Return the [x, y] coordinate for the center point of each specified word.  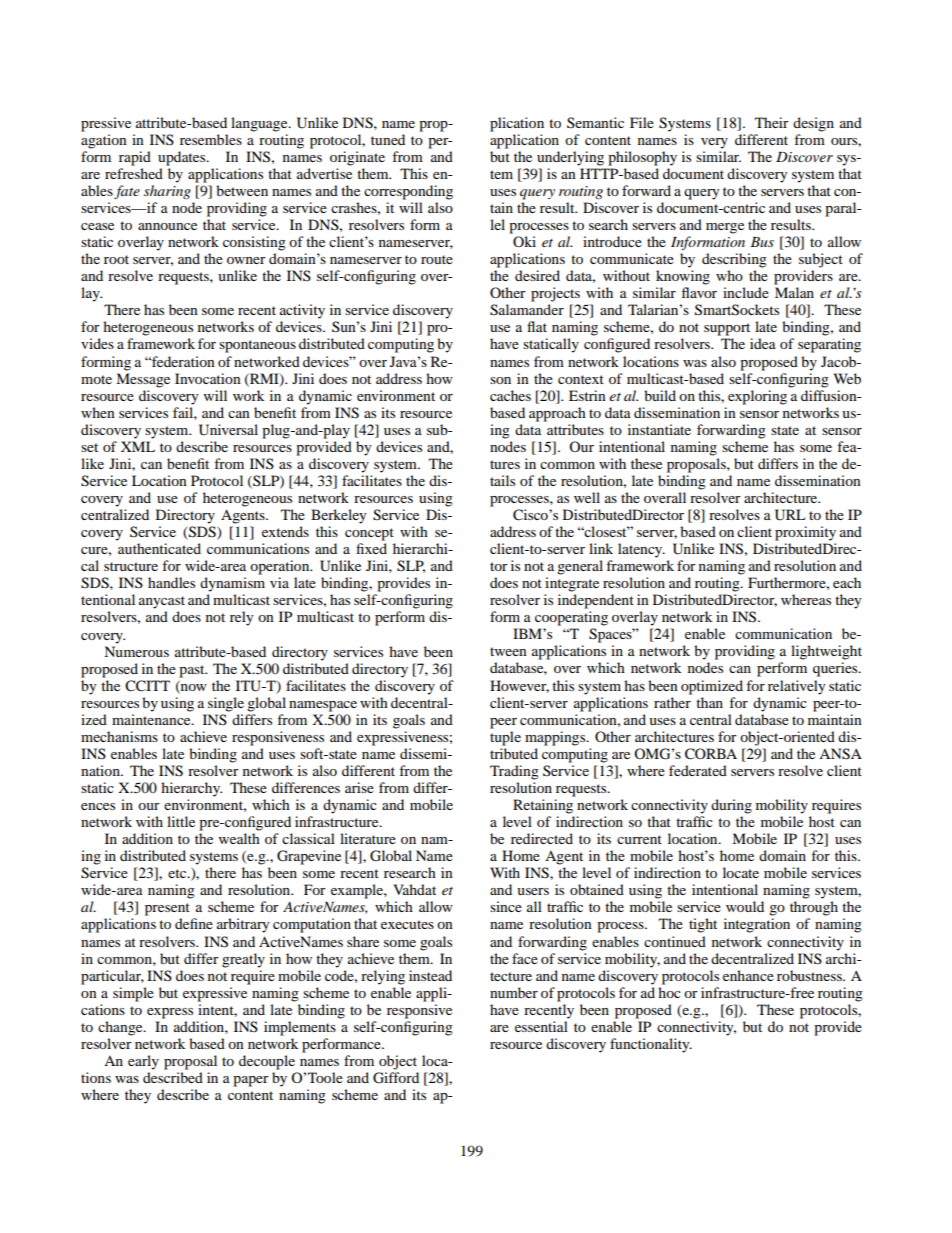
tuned [388, 139]
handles [171, 582]
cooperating [571, 618]
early [143, 1062]
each [847, 582]
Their [772, 122]
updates [183, 158]
